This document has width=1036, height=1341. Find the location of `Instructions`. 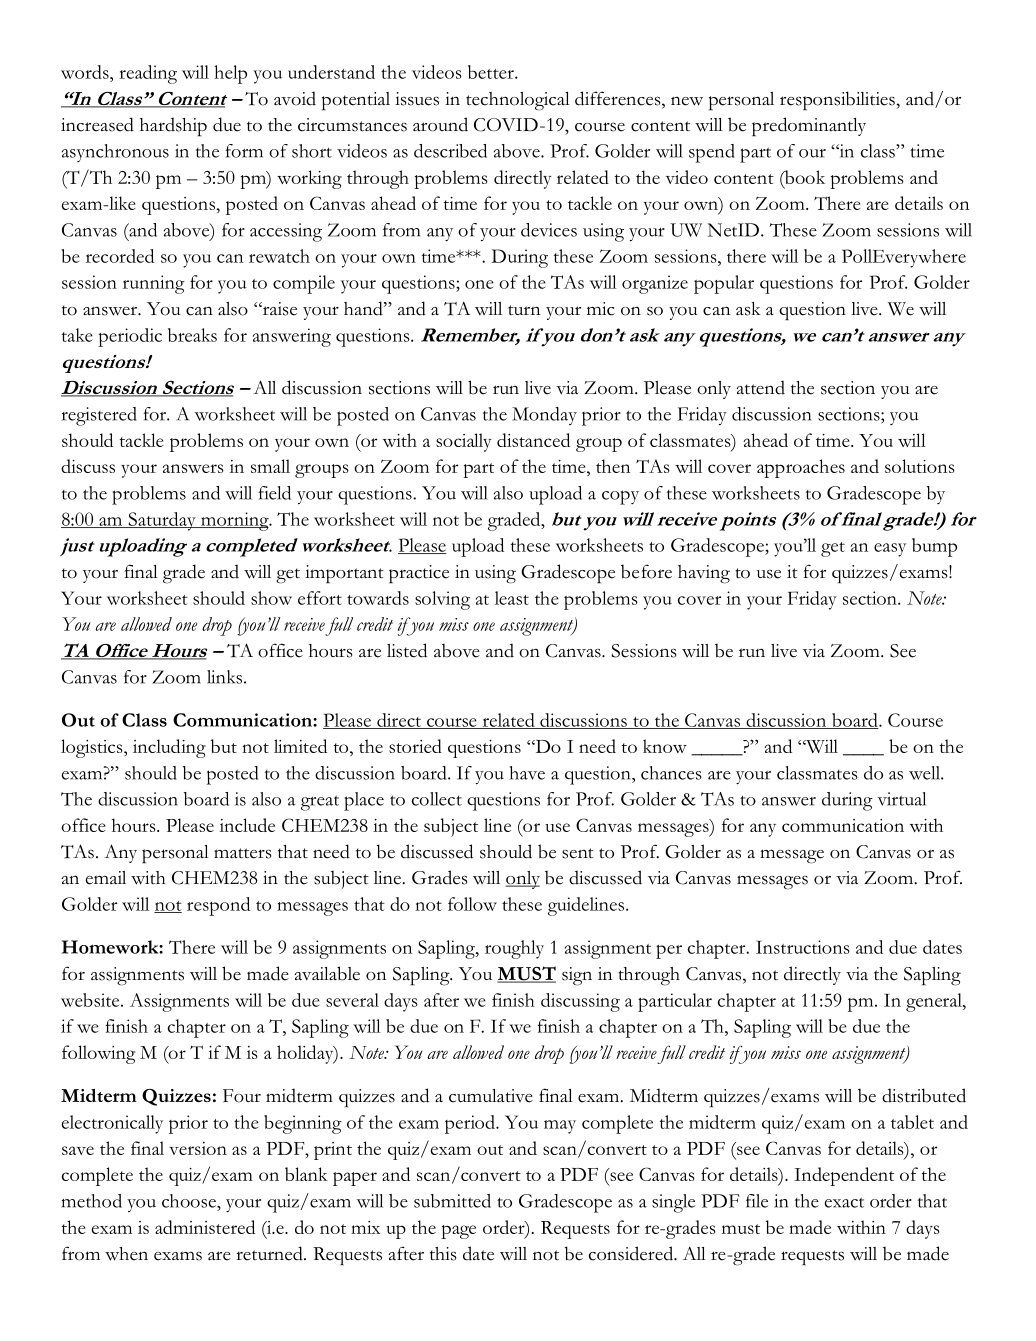

Instructions is located at coordinates (803, 947).
